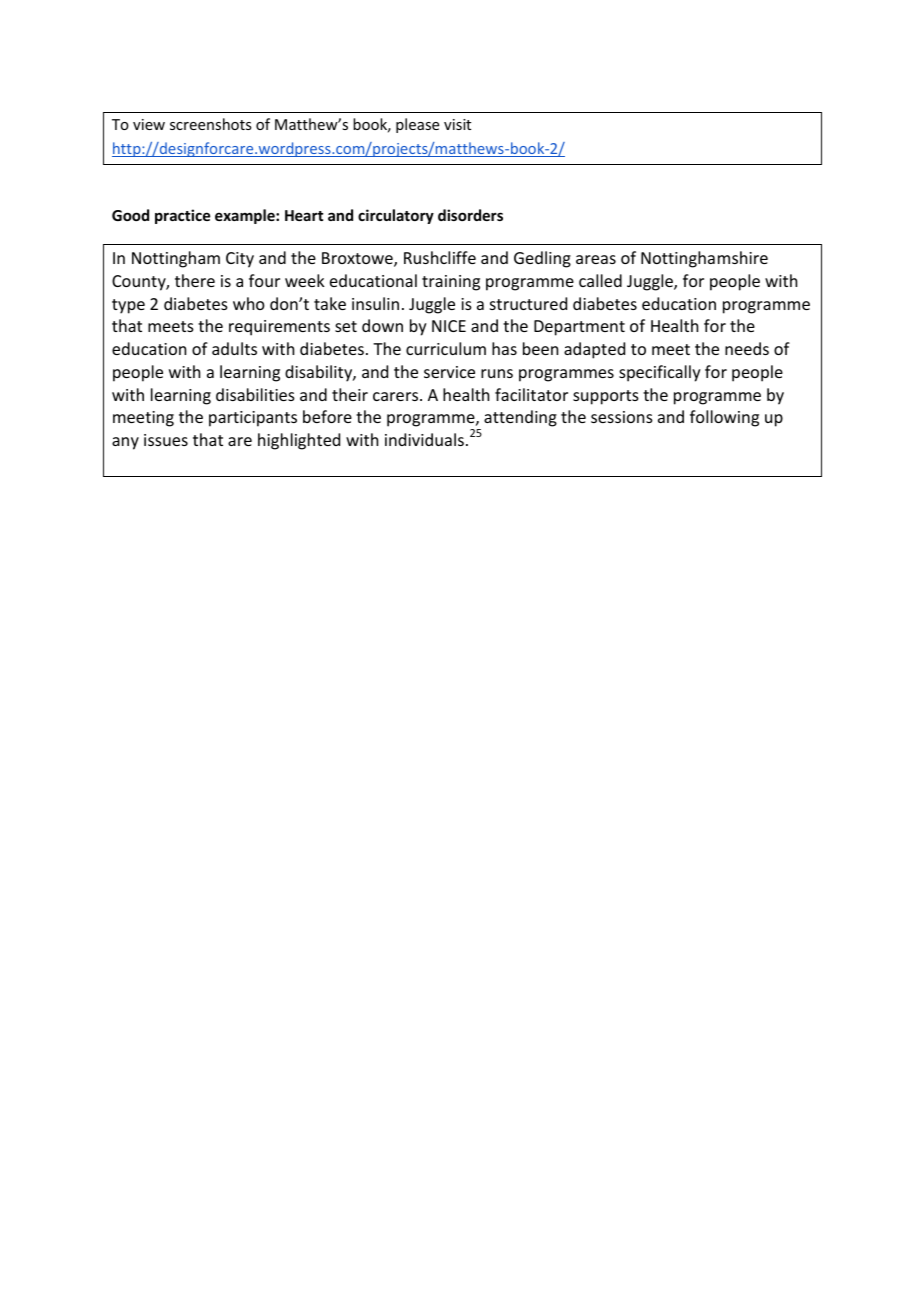 The width and height of the document is (924, 1308). Describe the element at coordinates (166, 440) in the document. I see `issues` at that location.
